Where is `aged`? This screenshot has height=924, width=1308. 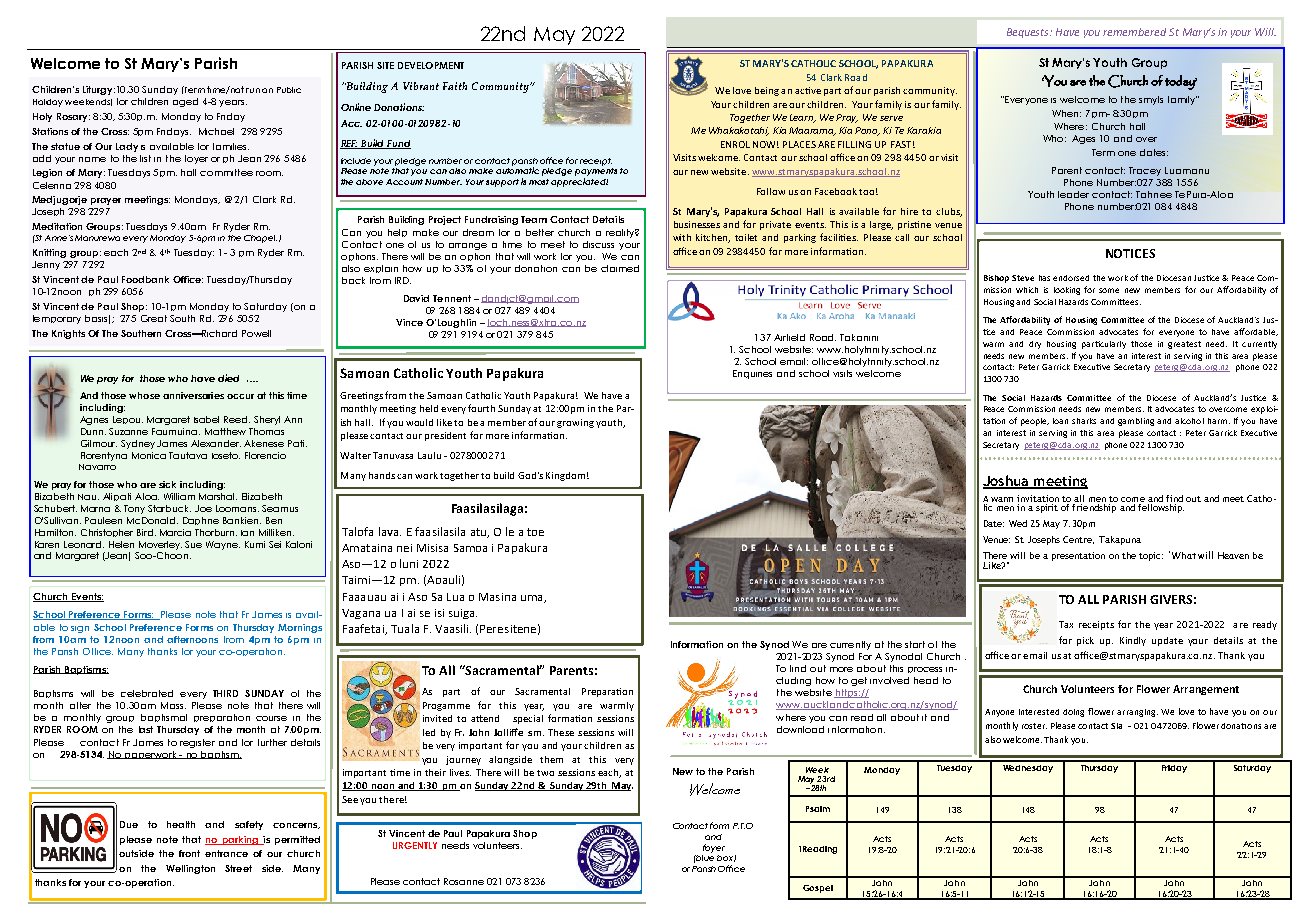 aged is located at coordinates (185, 102).
